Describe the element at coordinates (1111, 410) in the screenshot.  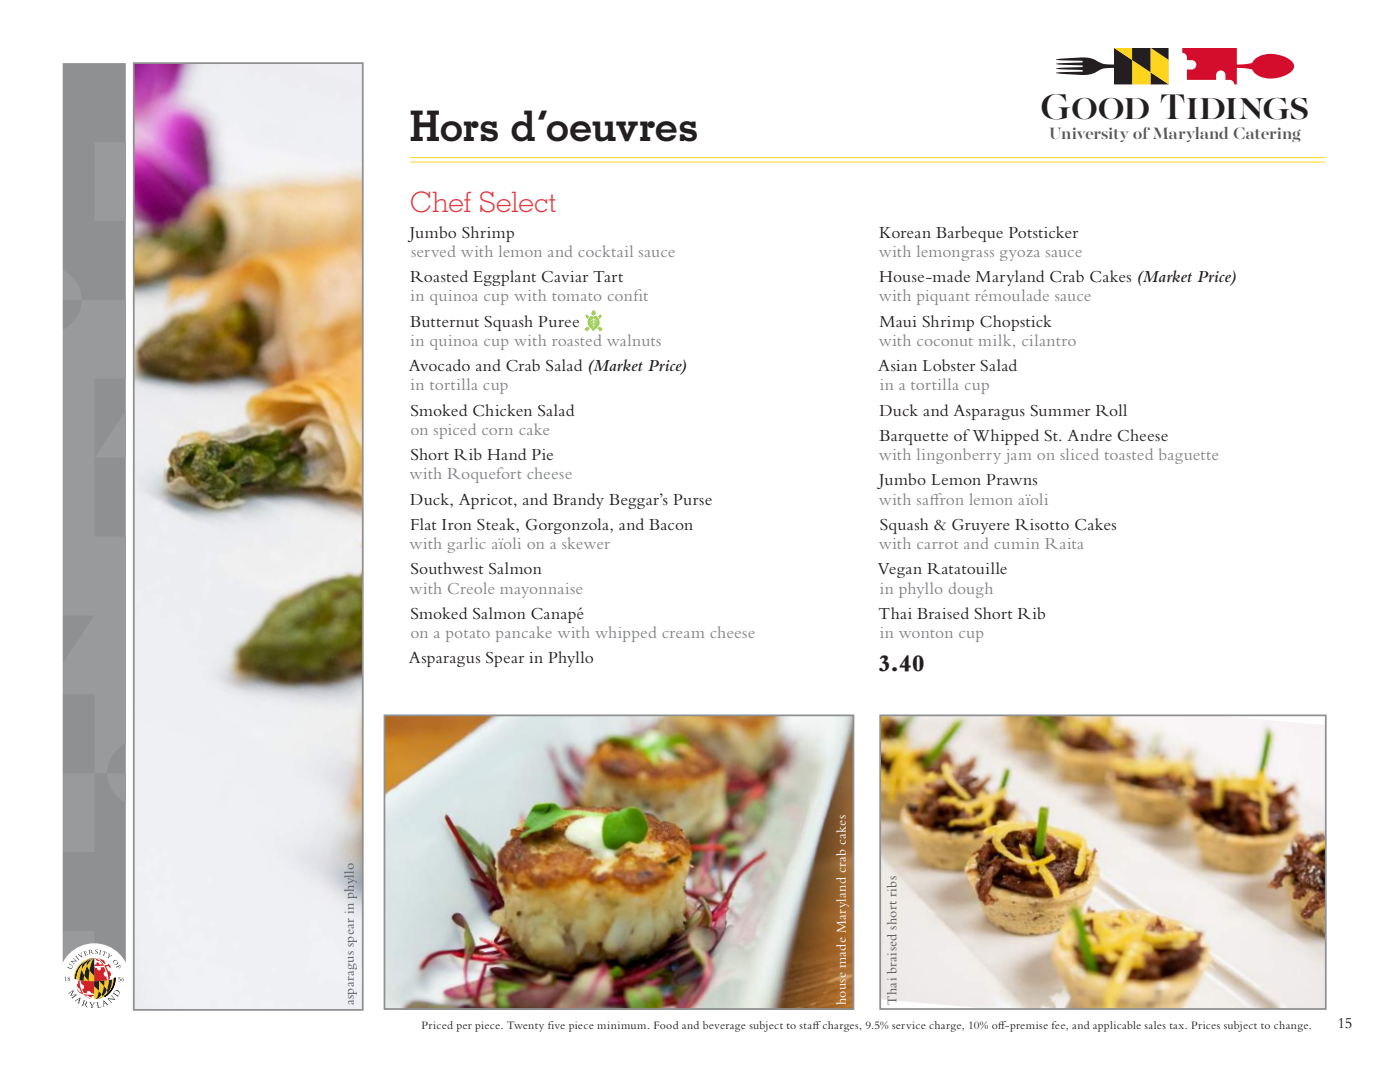
I see `Roll` at that location.
